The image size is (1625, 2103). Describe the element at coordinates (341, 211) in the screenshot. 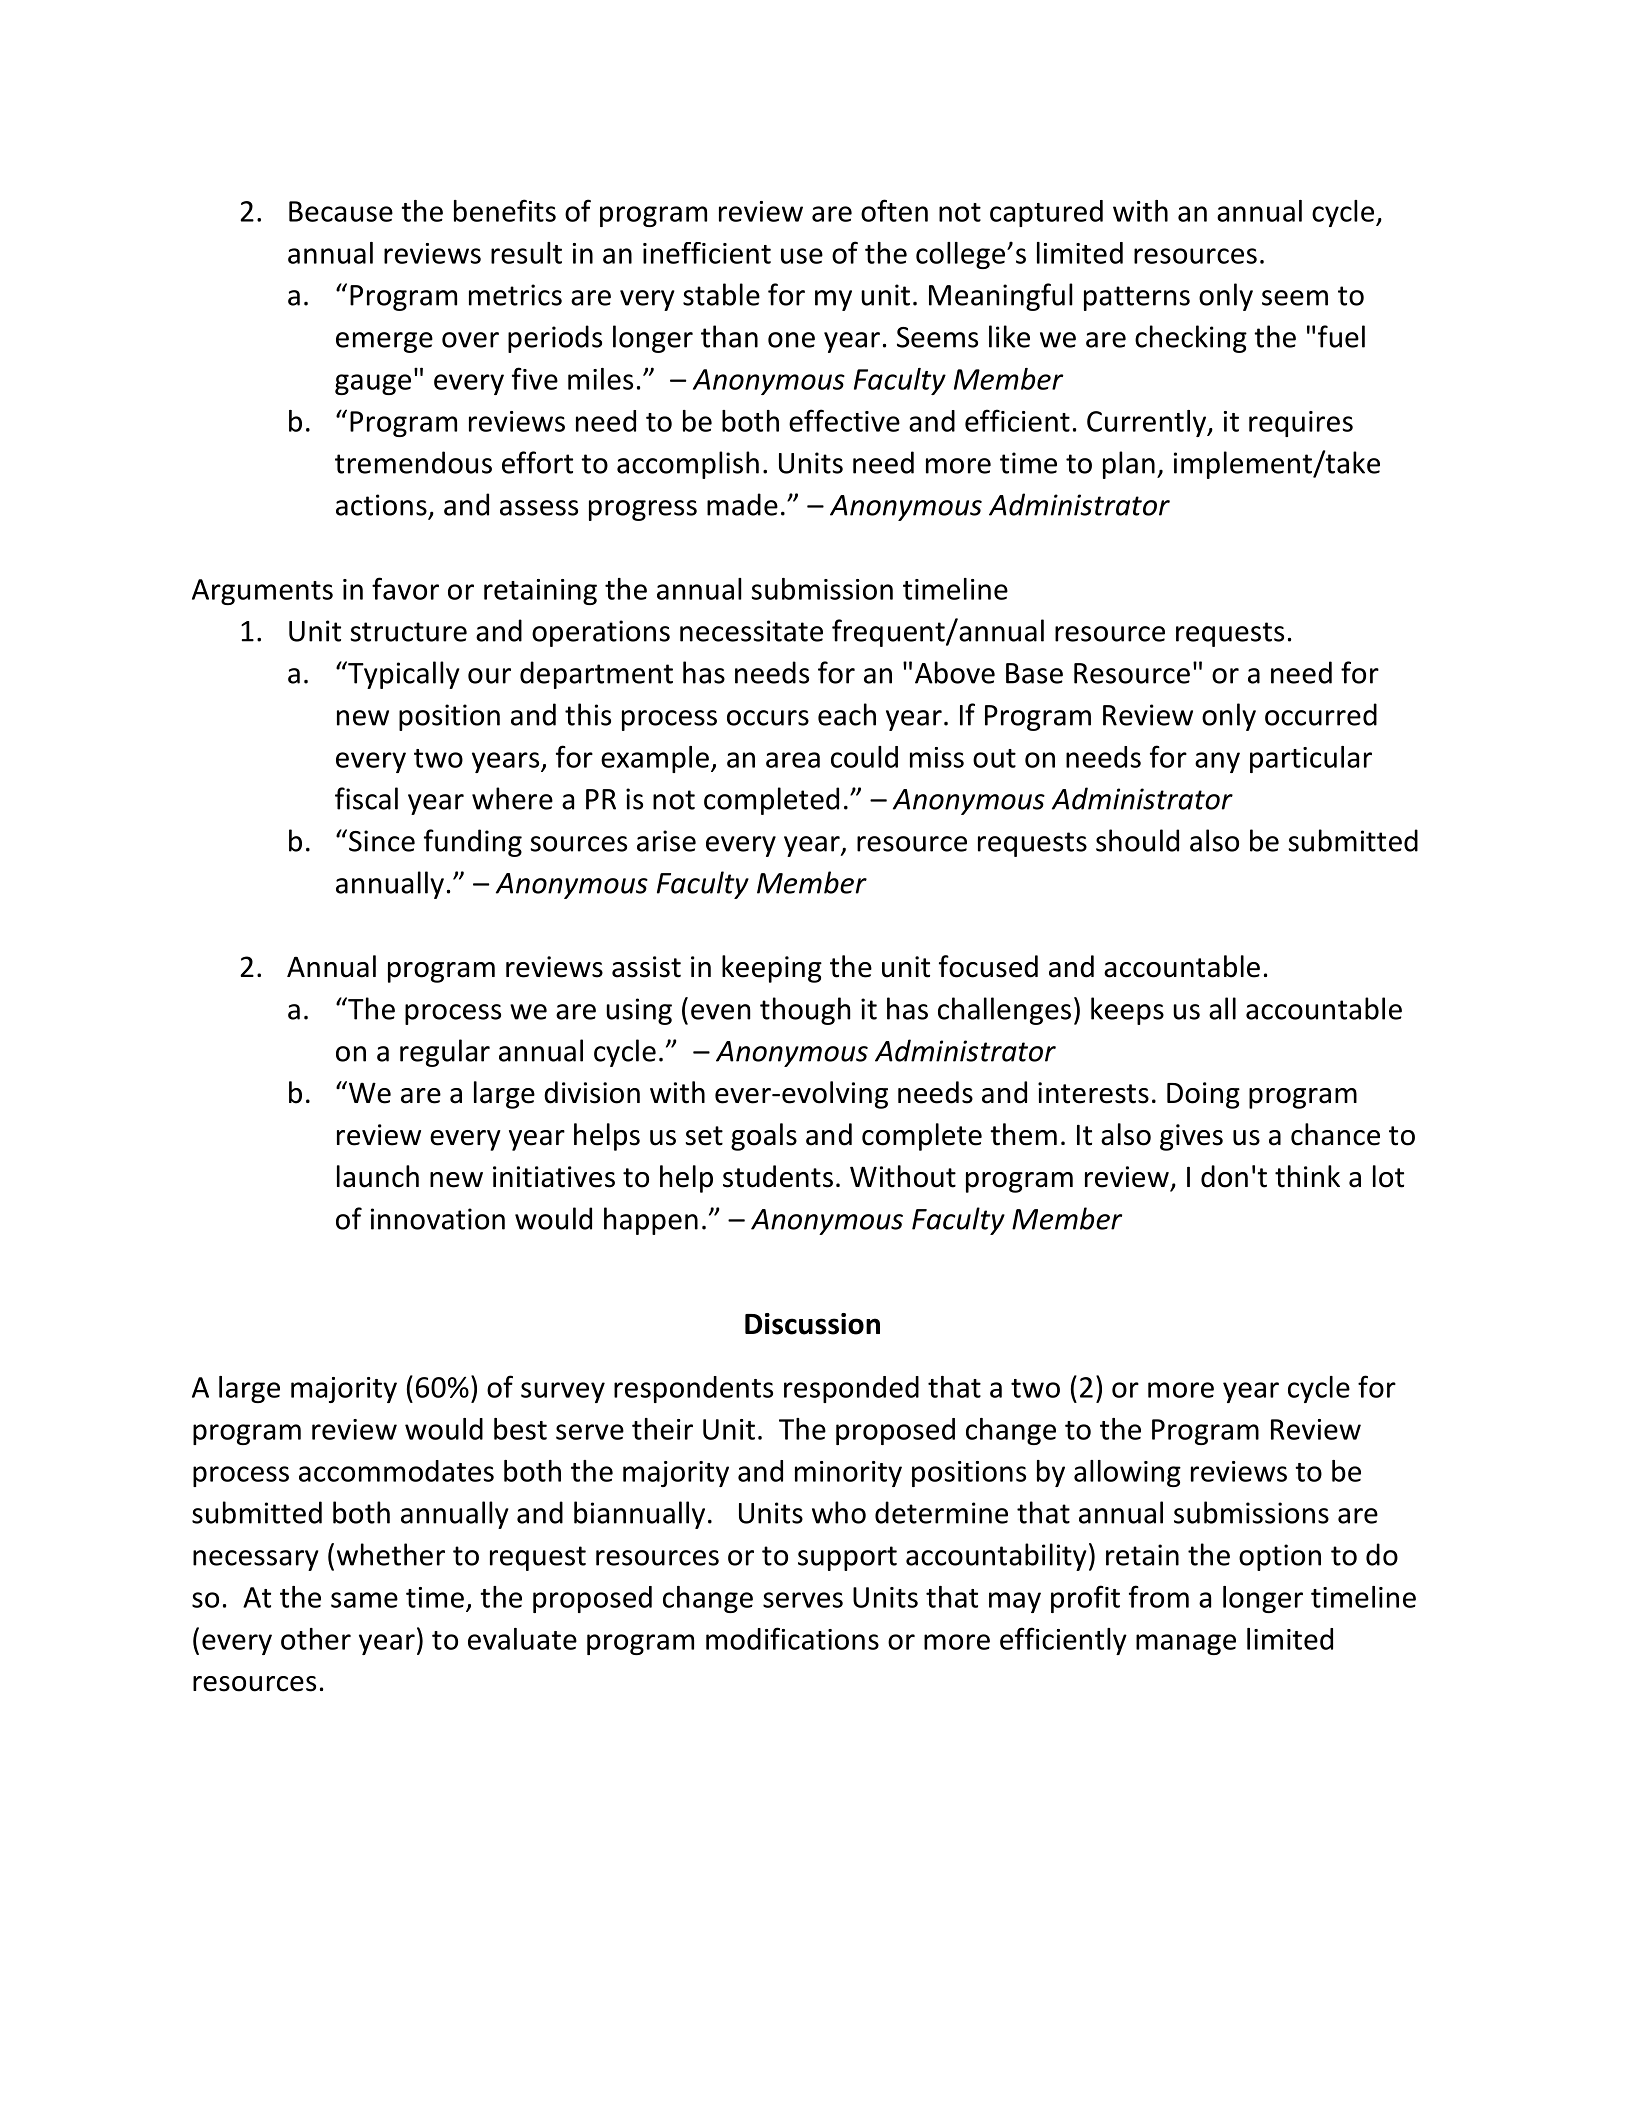

I see `Because` at that location.
